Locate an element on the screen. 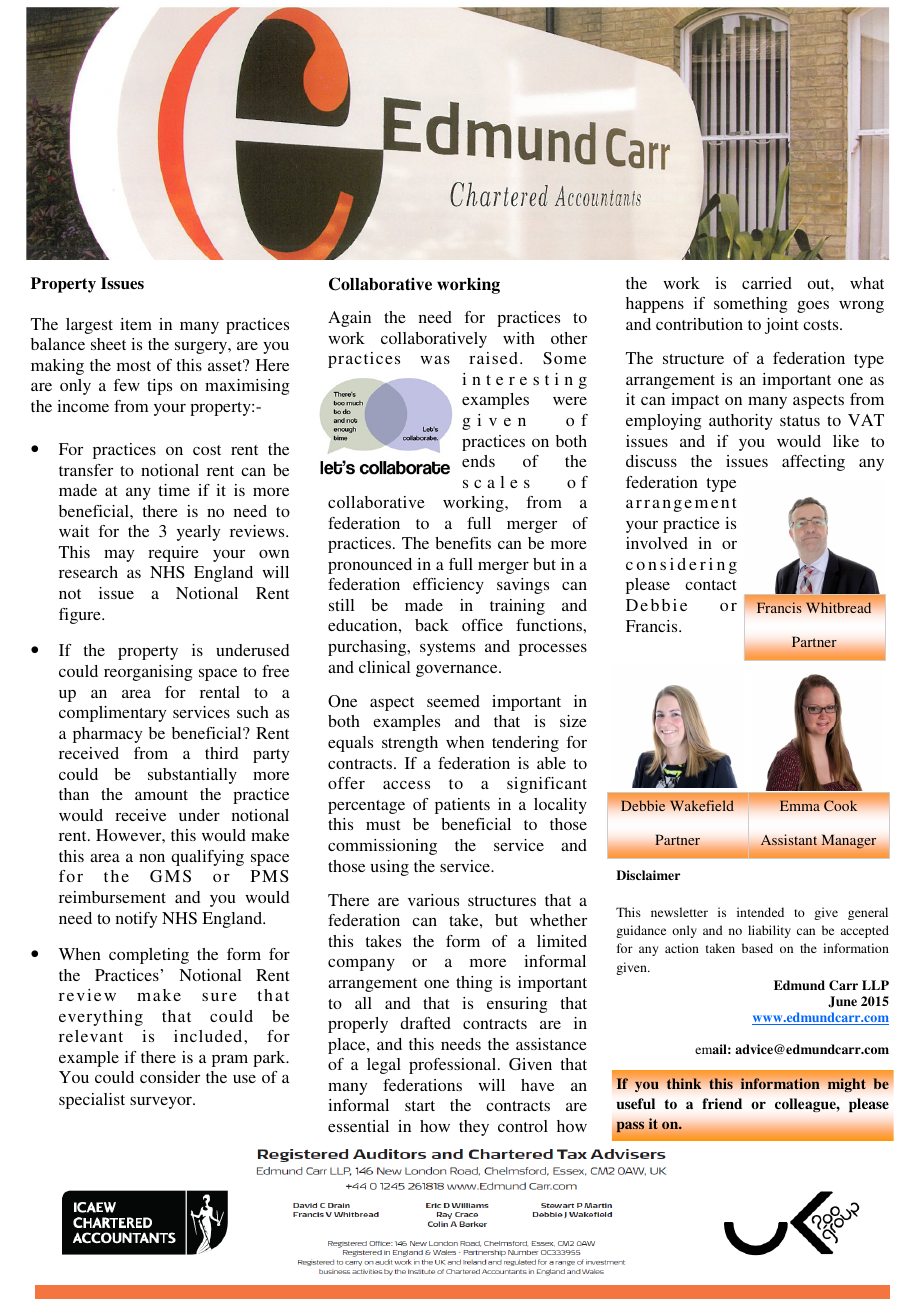 Image resolution: width=924 pixels, height=1308 pixels. various is located at coordinates (433, 900).
